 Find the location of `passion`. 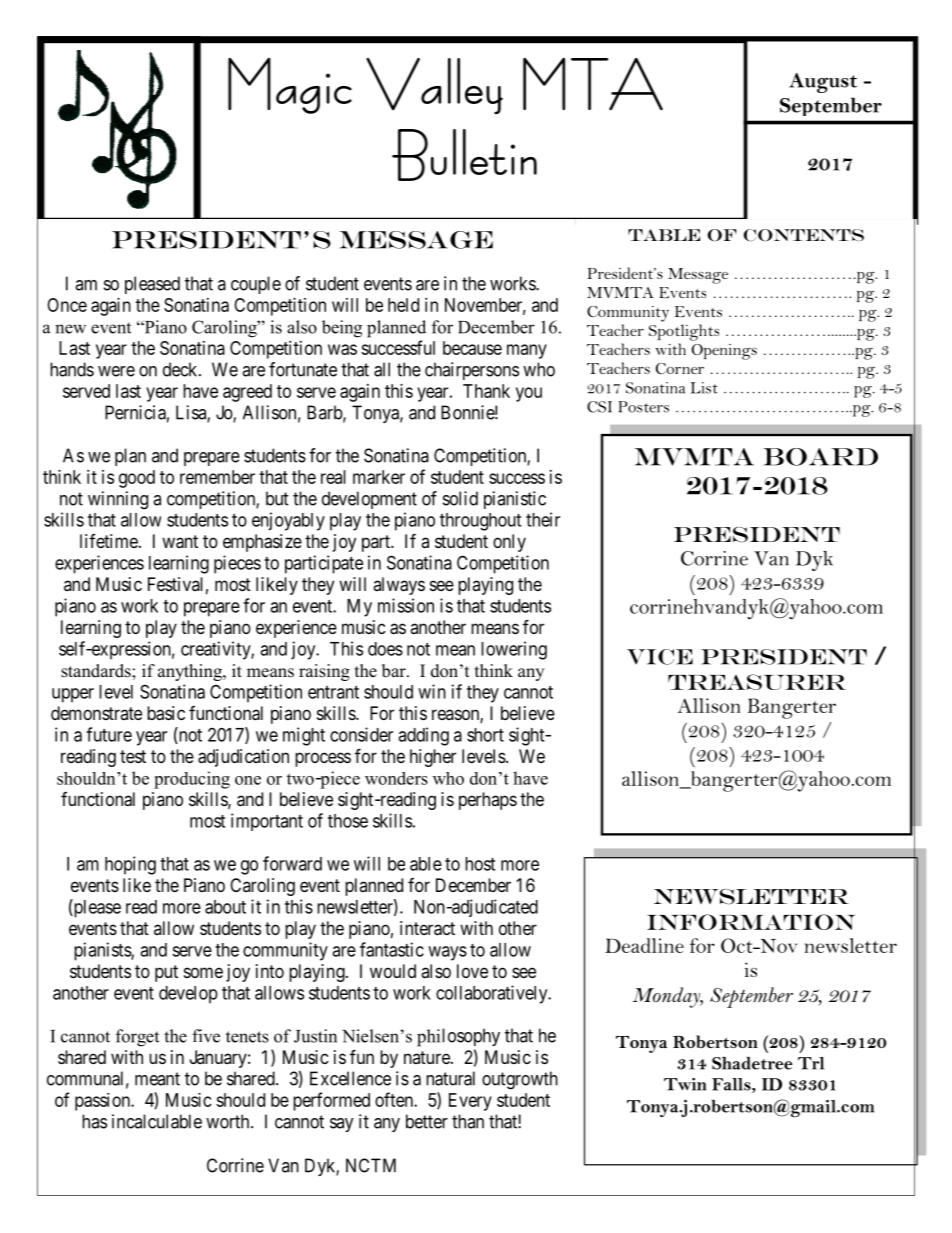

passion is located at coordinates (103, 1102).
